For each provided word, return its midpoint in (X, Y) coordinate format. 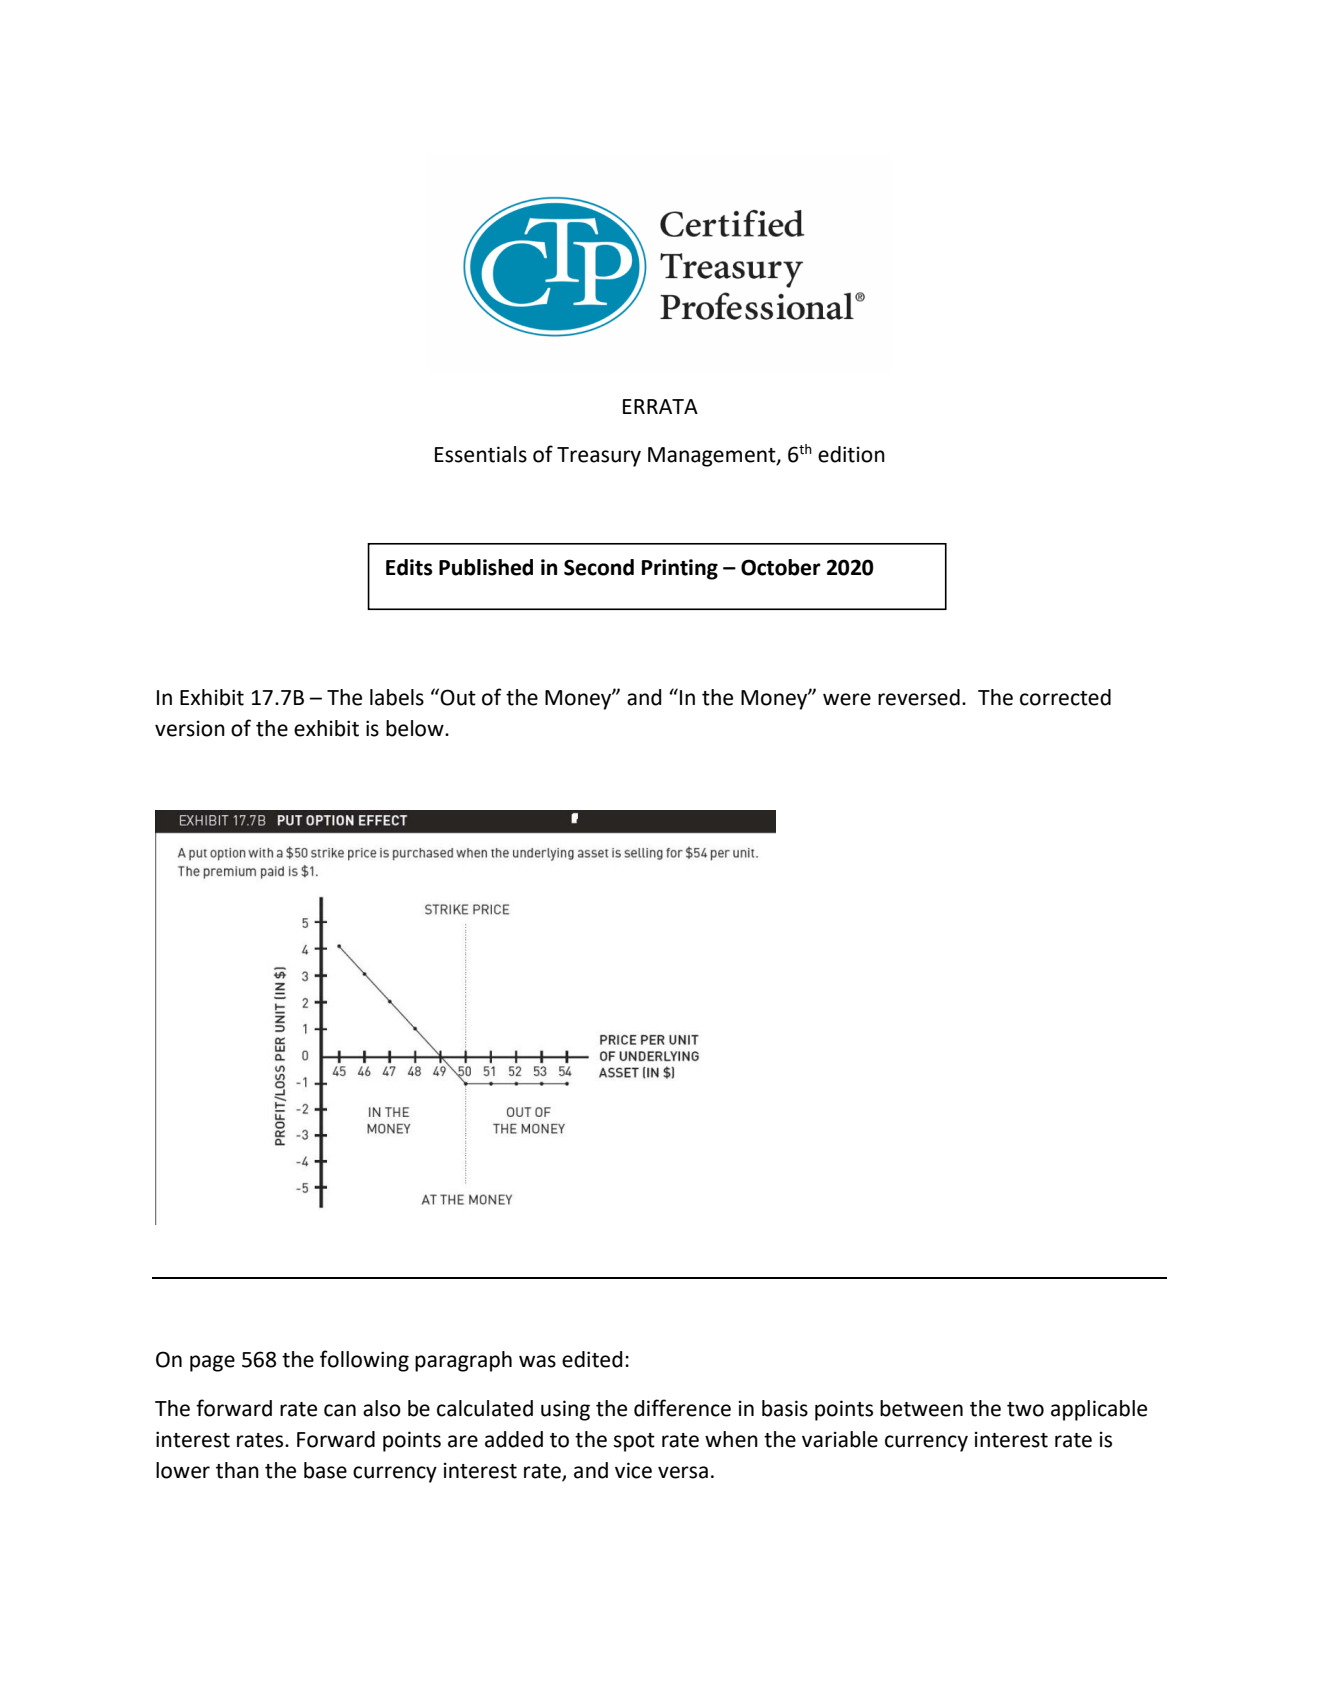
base (325, 1470)
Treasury (599, 457)
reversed (919, 697)
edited (592, 1359)
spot (634, 1442)
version (190, 728)
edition (851, 454)
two (1025, 1409)
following (364, 1361)
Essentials (481, 454)
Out (458, 697)
